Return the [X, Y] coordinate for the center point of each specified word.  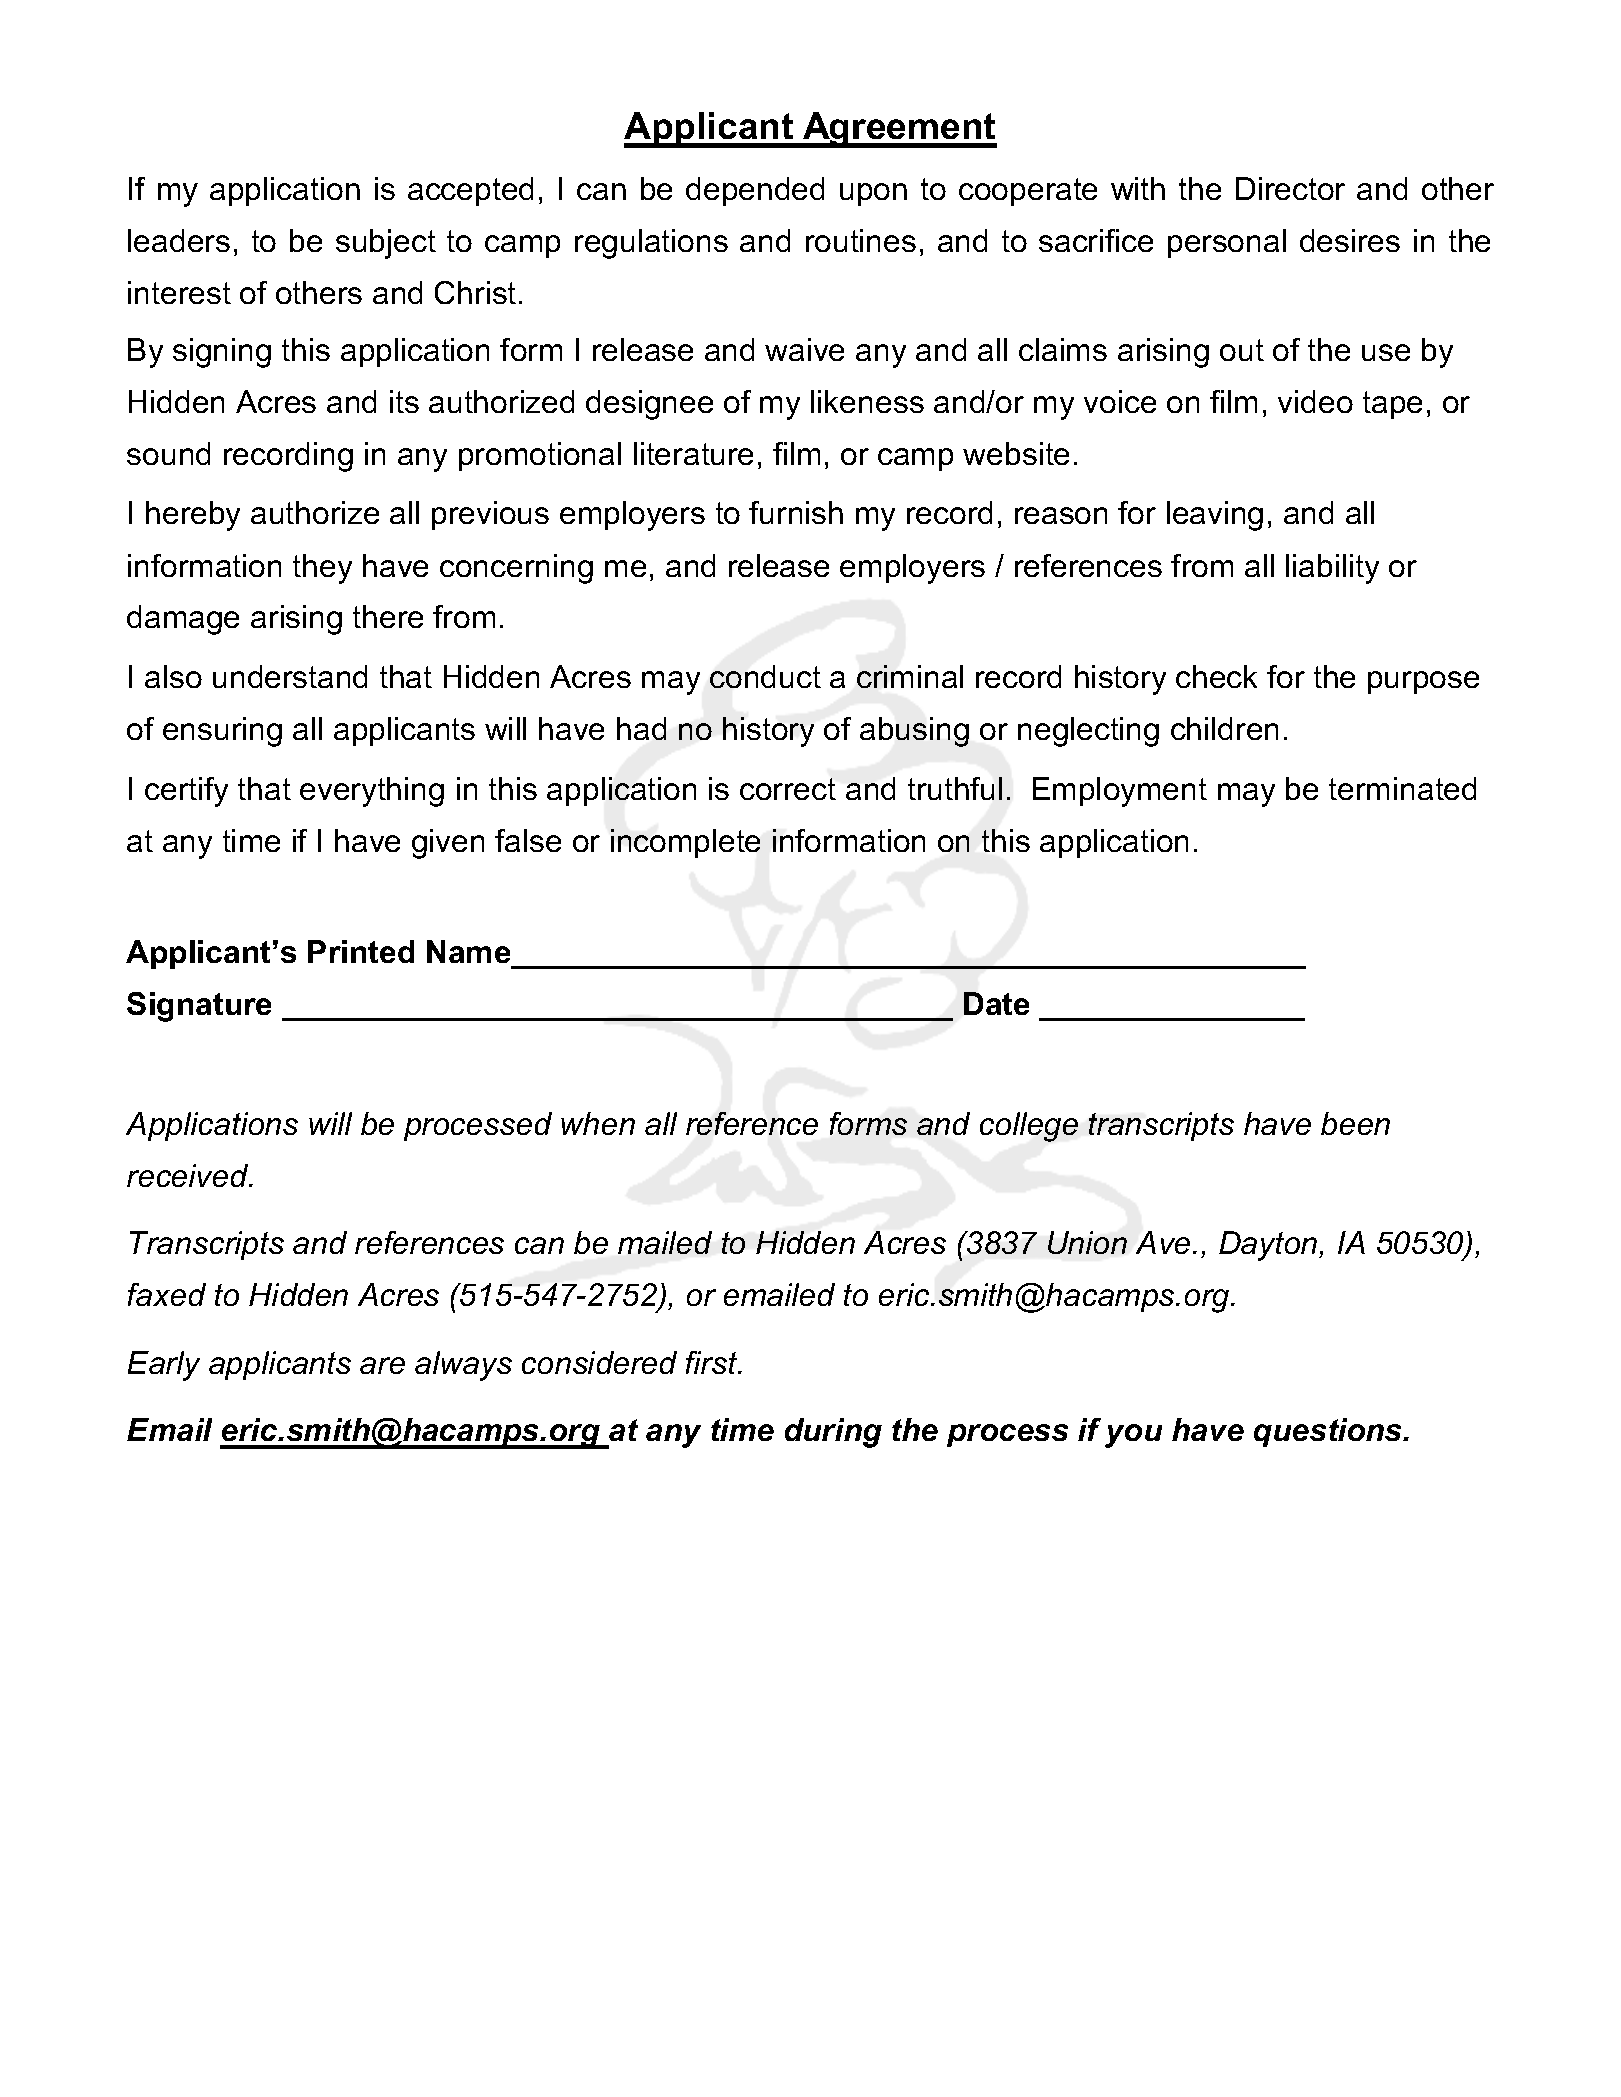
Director [1290, 188]
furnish [796, 512]
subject [386, 244]
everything [372, 792]
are [382, 1365]
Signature [199, 1007]
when [598, 1123]
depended [755, 191]
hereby [193, 516]
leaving [1215, 516]
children [1224, 728]
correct [788, 789]
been [1355, 1123]
